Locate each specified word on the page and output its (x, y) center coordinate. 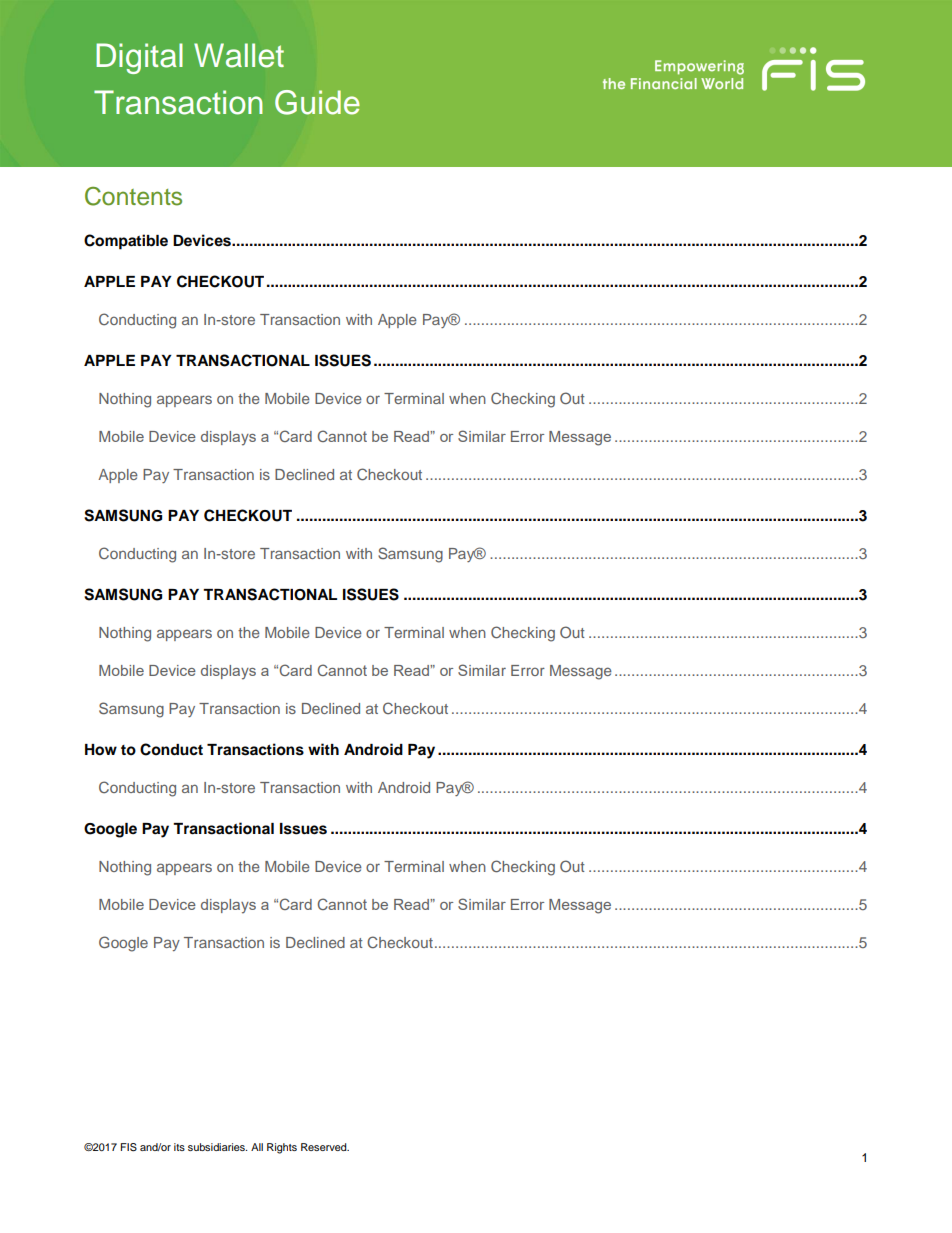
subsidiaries (217, 1147)
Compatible (126, 242)
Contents (133, 196)
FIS (129, 1147)
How (101, 750)
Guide (317, 102)
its (179, 1147)
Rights (282, 1148)
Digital (139, 58)
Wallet (239, 55)
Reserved (325, 1147)
